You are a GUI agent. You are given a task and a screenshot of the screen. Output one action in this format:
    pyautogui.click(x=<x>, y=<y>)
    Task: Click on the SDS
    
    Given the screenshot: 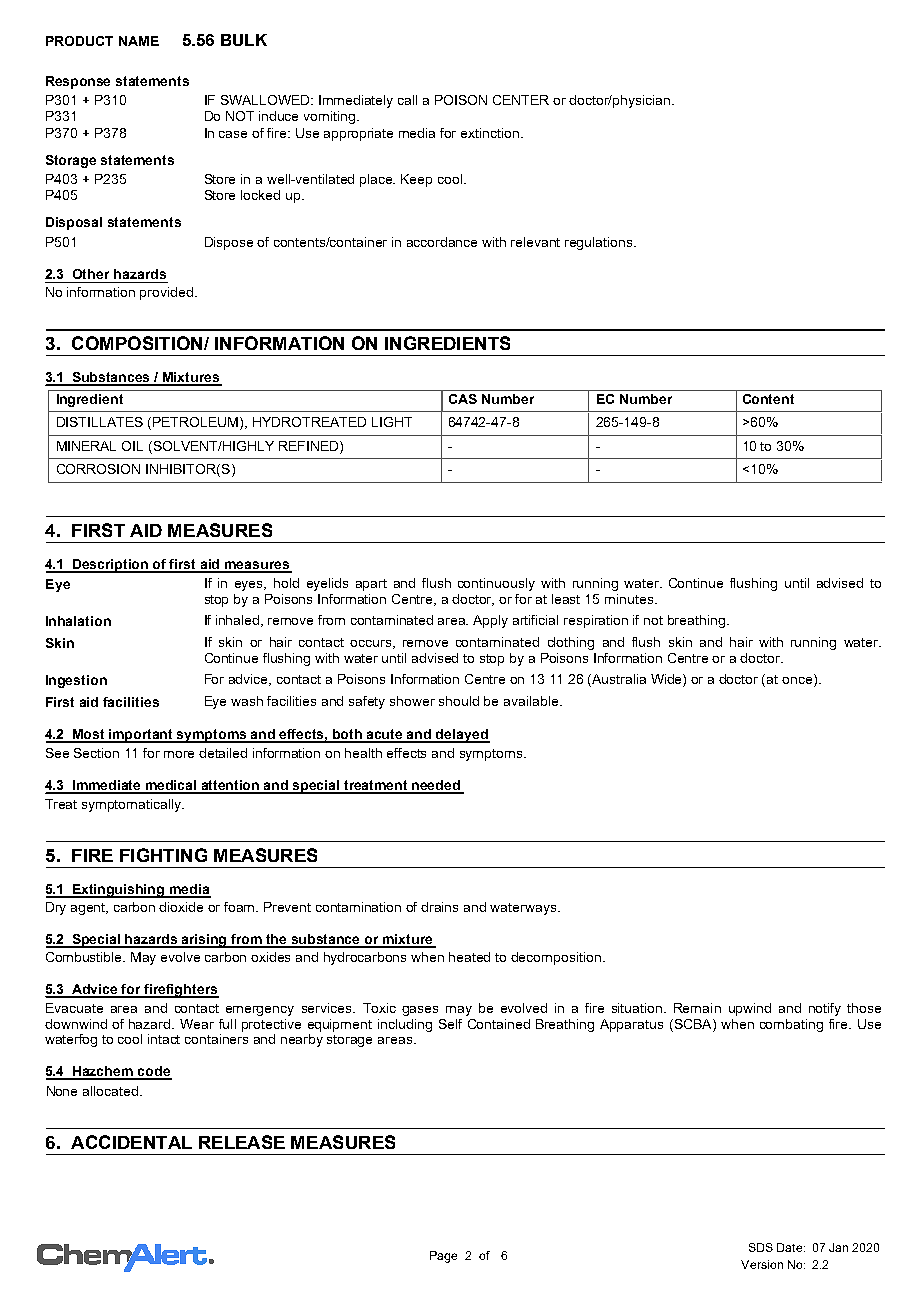 What is the action you would take?
    pyautogui.click(x=761, y=1247)
